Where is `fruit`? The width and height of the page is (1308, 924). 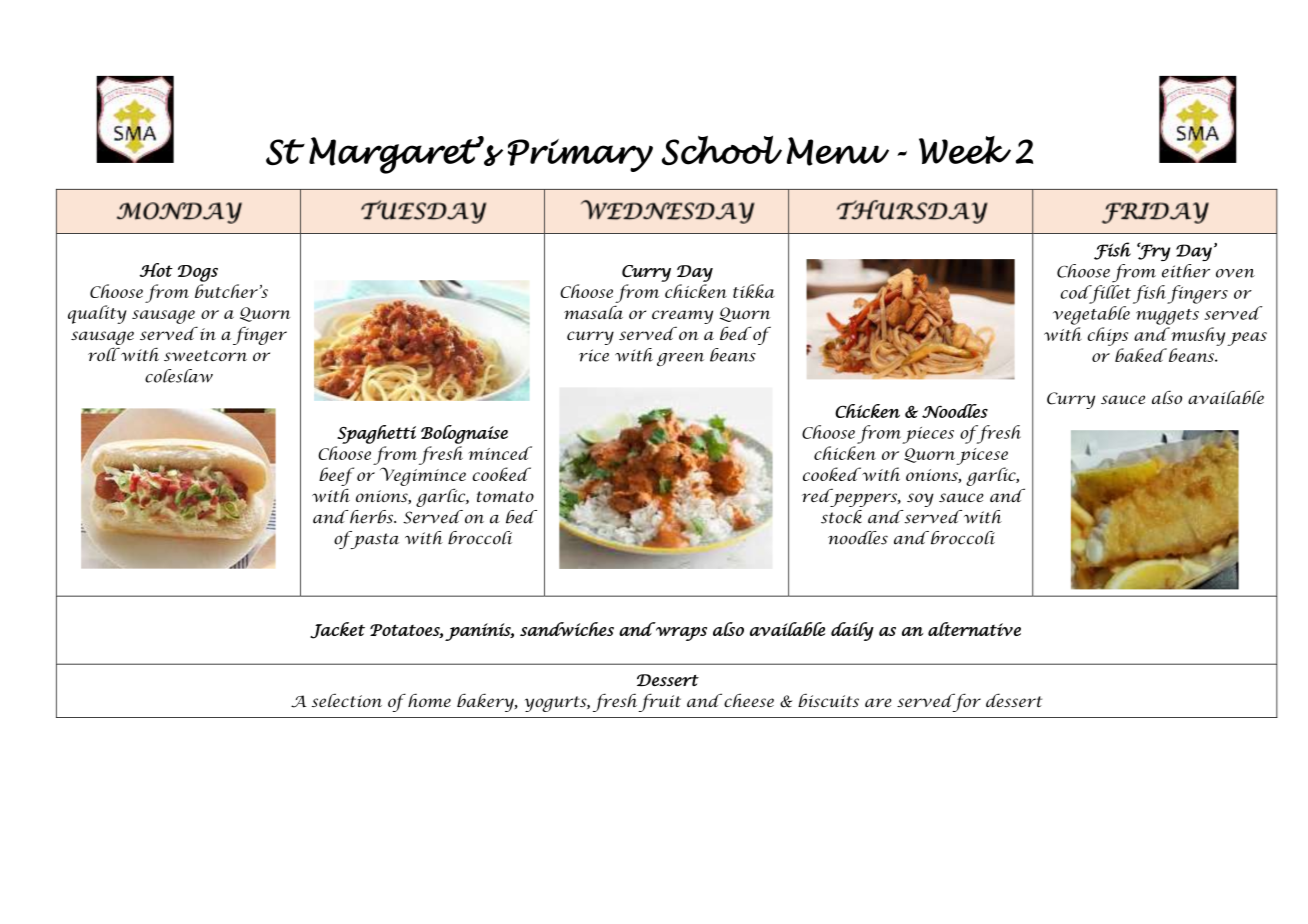 fruit is located at coordinates (659, 702).
